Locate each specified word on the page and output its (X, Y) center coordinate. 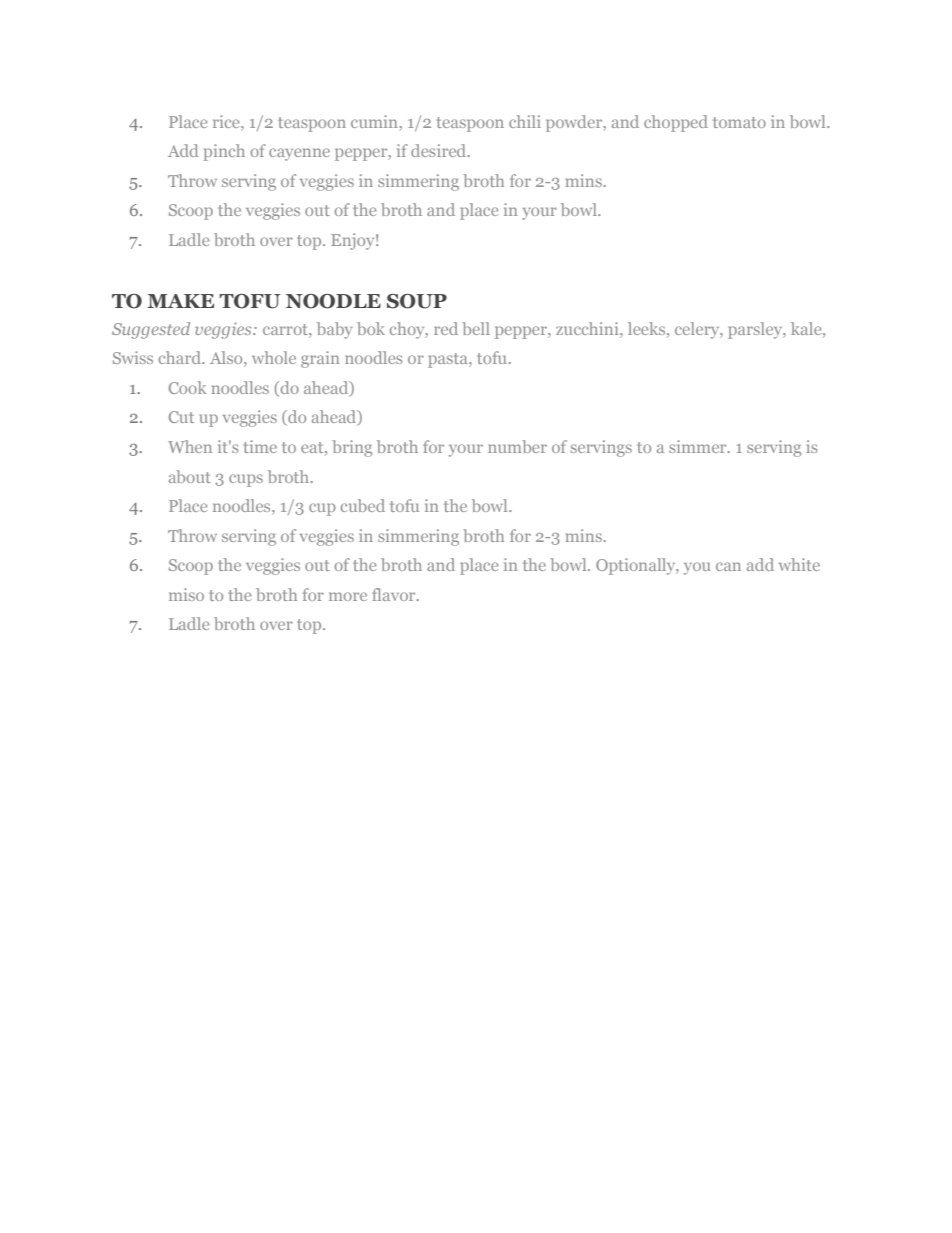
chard (181, 357)
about (190, 476)
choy (408, 330)
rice (227, 121)
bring (352, 448)
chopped (676, 123)
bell (476, 328)
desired (440, 150)
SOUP (417, 301)
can (728, 566)
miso (186, 594)
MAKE (181, 301)
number (517, 446)
